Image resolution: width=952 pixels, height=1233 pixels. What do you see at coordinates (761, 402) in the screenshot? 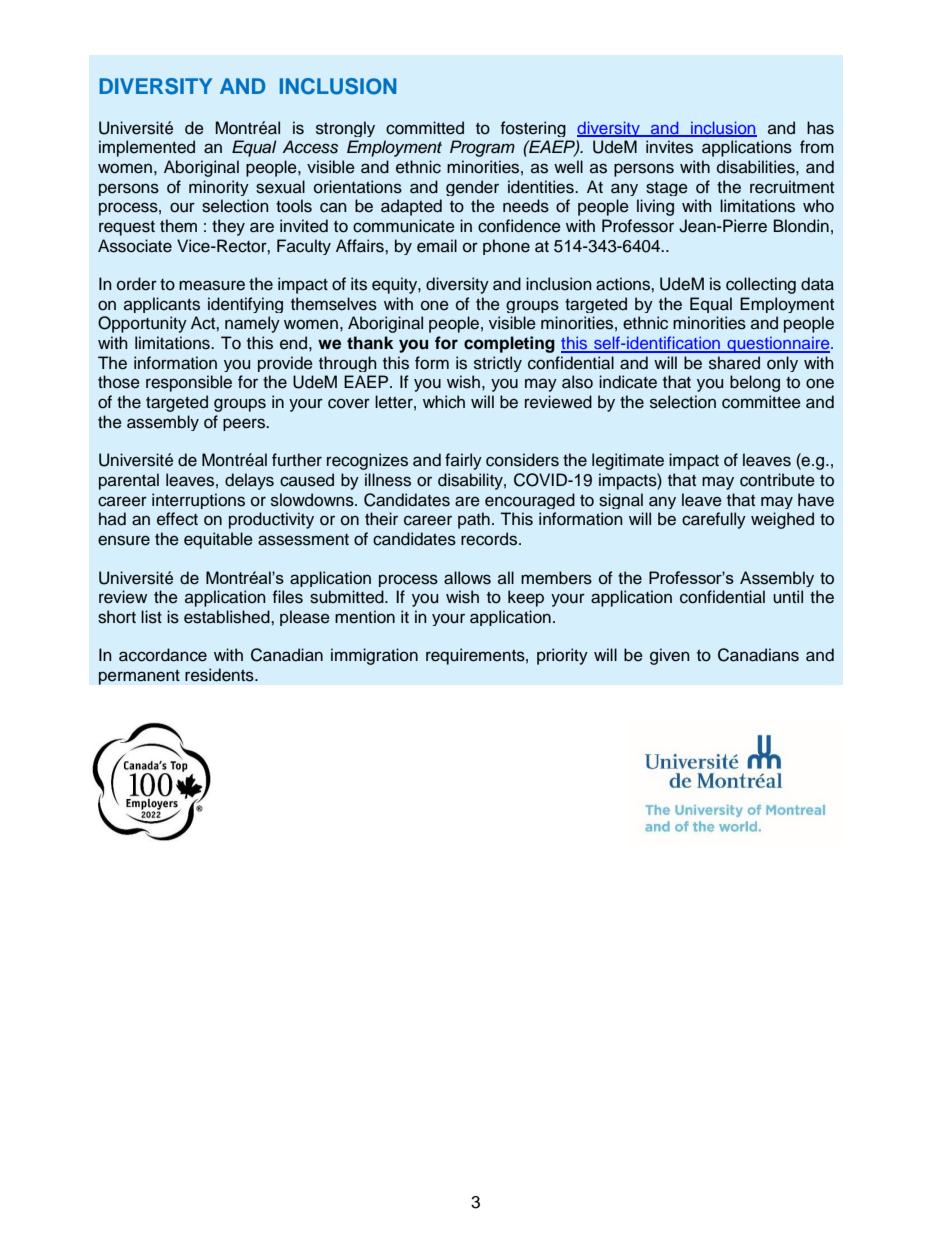
I see `committee` at bounding box center [761, 402].
